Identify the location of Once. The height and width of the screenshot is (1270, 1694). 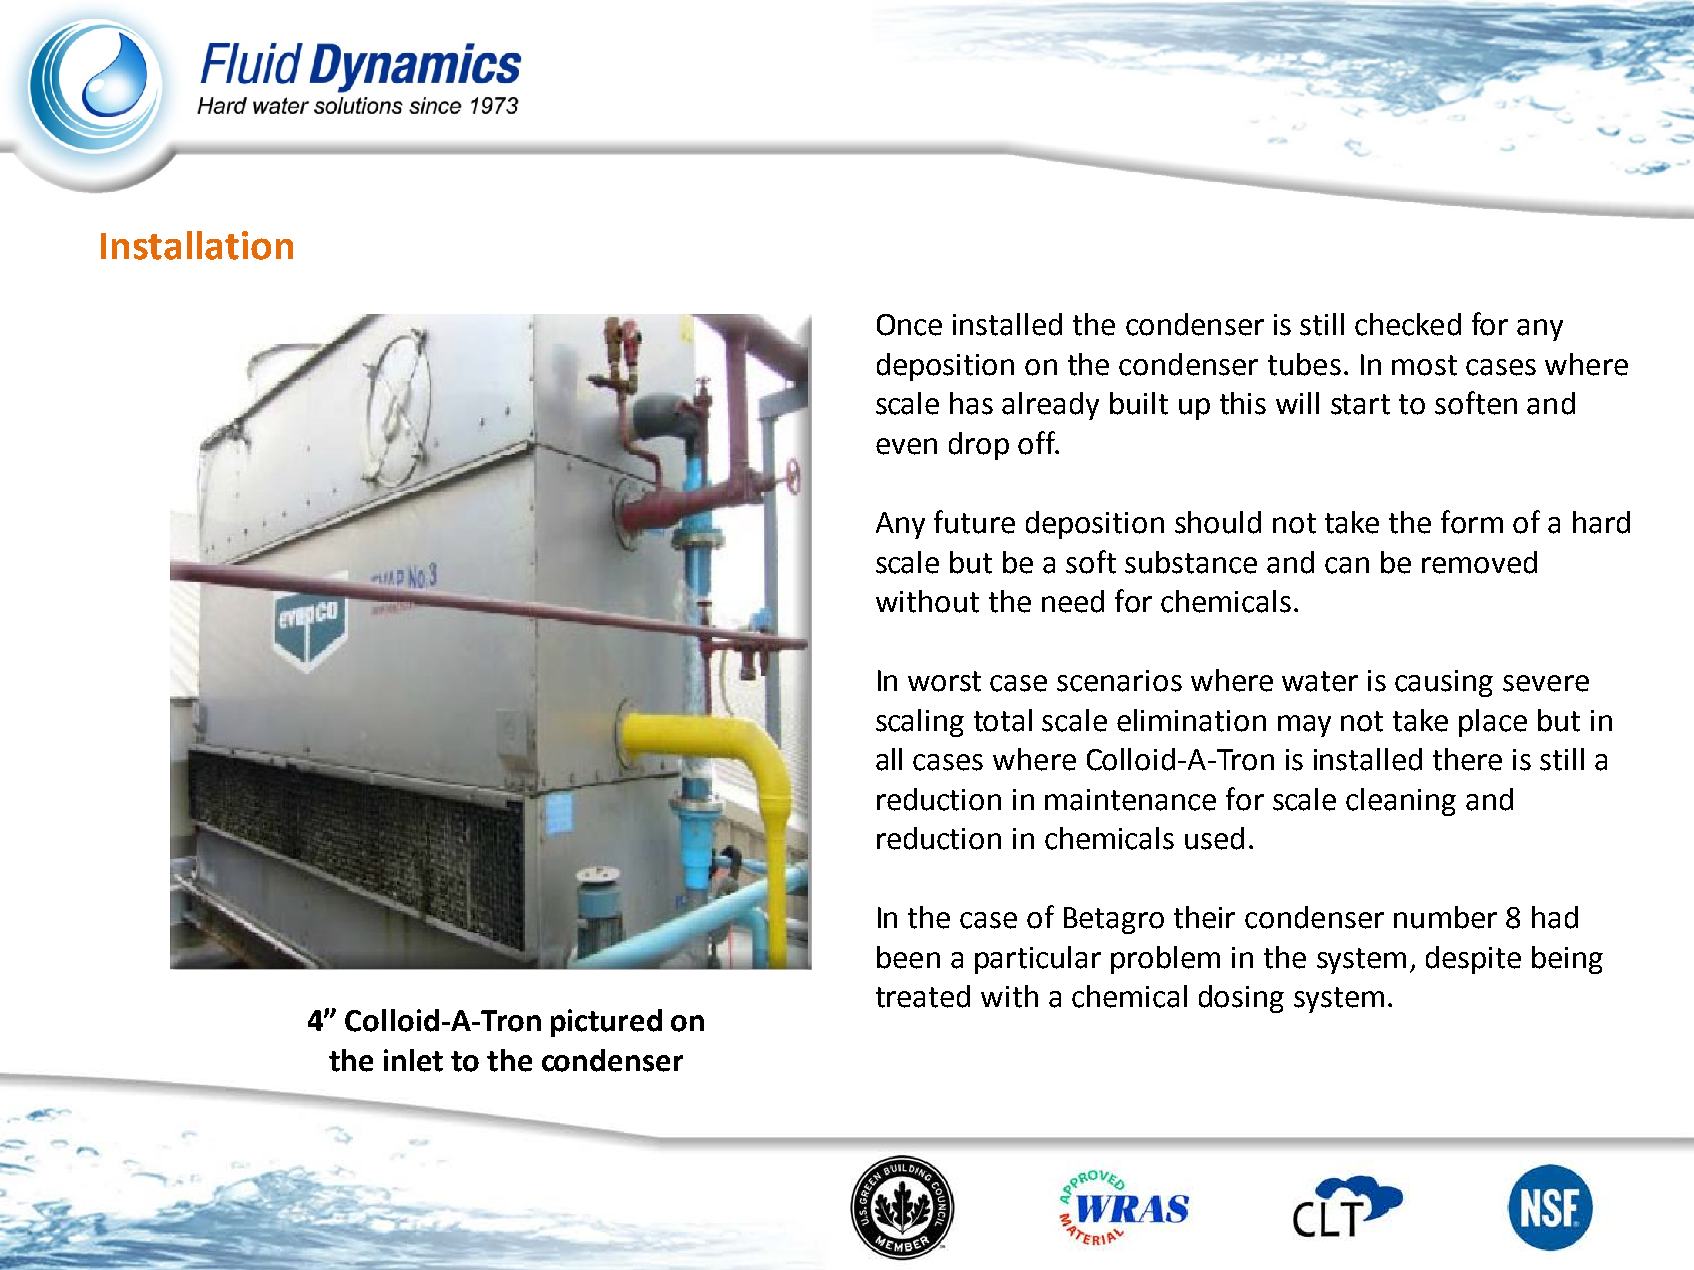
(909, 325).
